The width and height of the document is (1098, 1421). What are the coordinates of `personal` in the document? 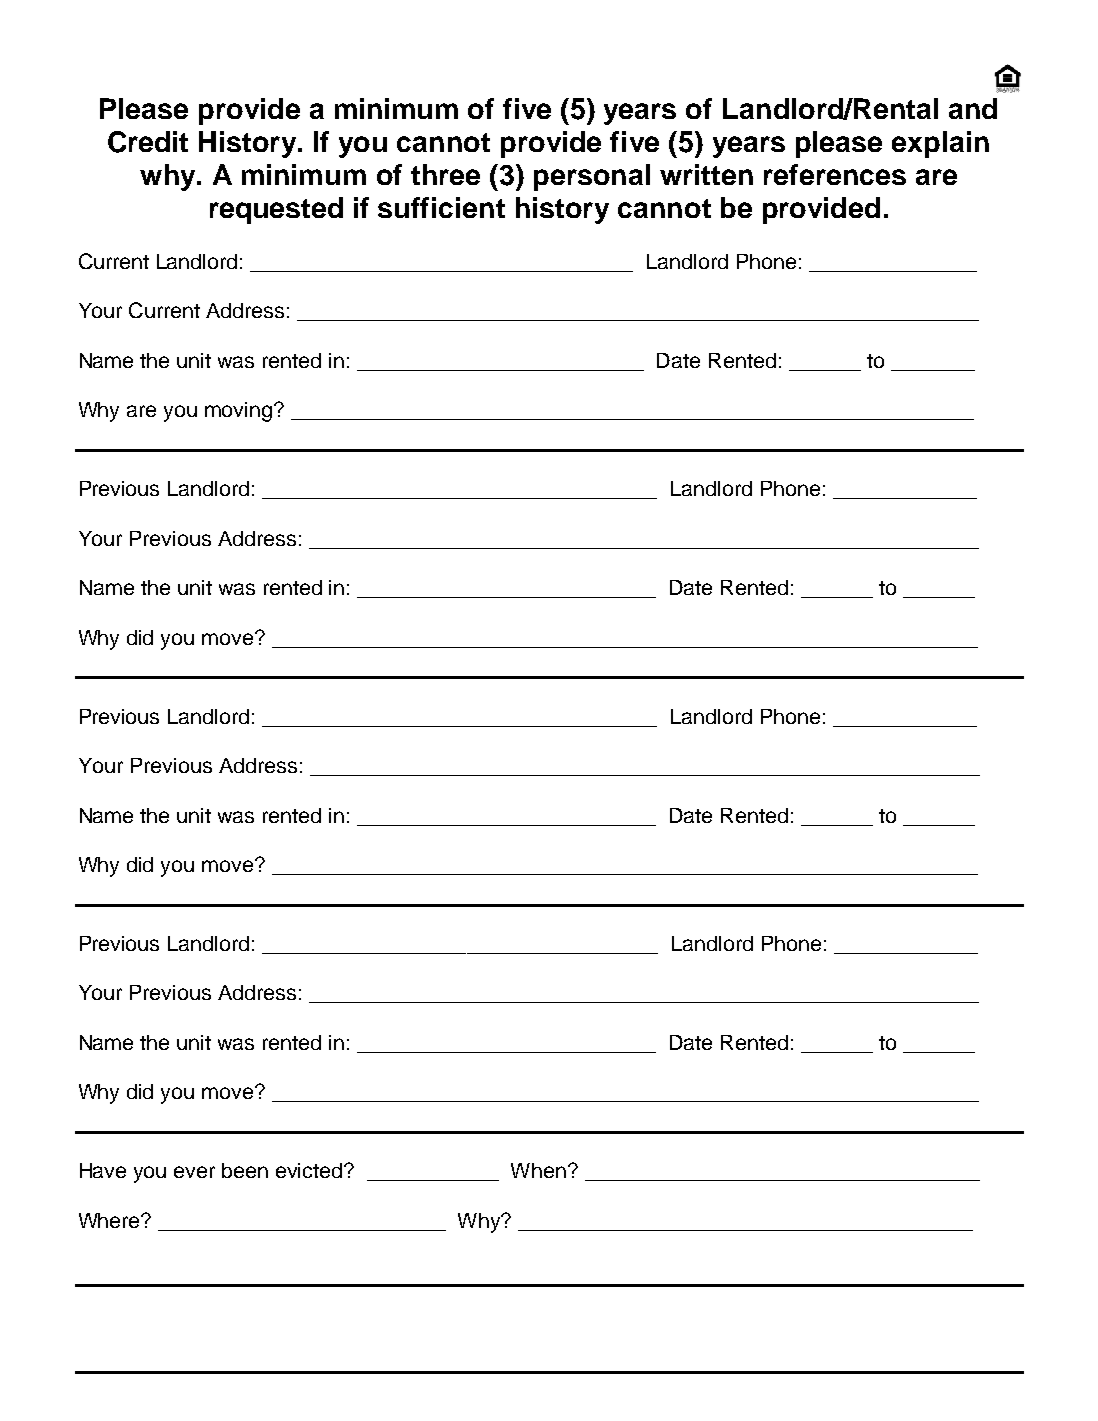 It's located at (592, 177).
